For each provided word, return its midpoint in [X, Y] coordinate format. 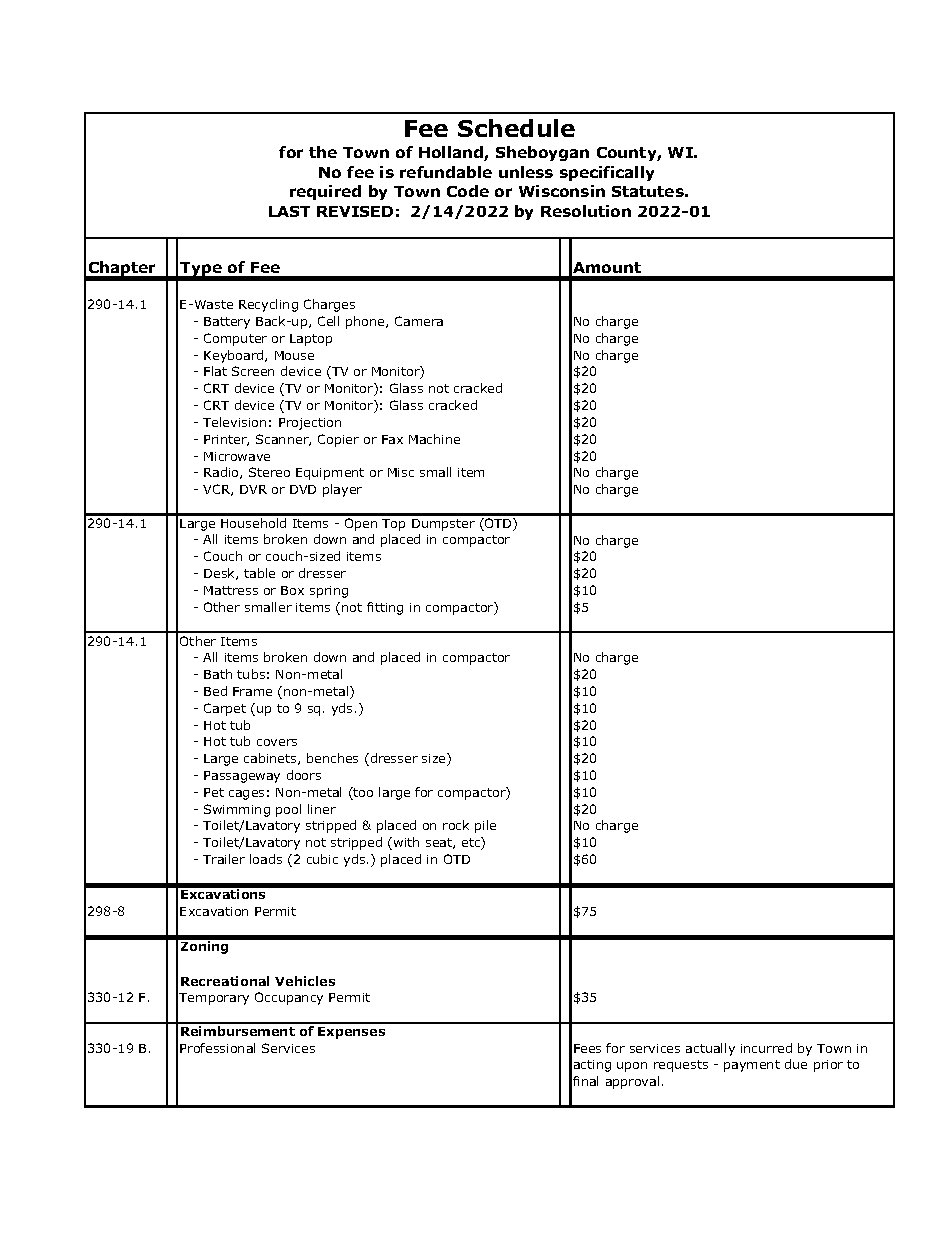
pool [288, 810]
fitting [385, 608]
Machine [434, 439]
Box [292, 590]
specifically [607, 173]
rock [456, 825]
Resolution [586, 211]
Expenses [351, 1033]
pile [485, 826]
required [325, 192]
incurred [766, 1048]
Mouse [294, 355]
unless [526, 172]
